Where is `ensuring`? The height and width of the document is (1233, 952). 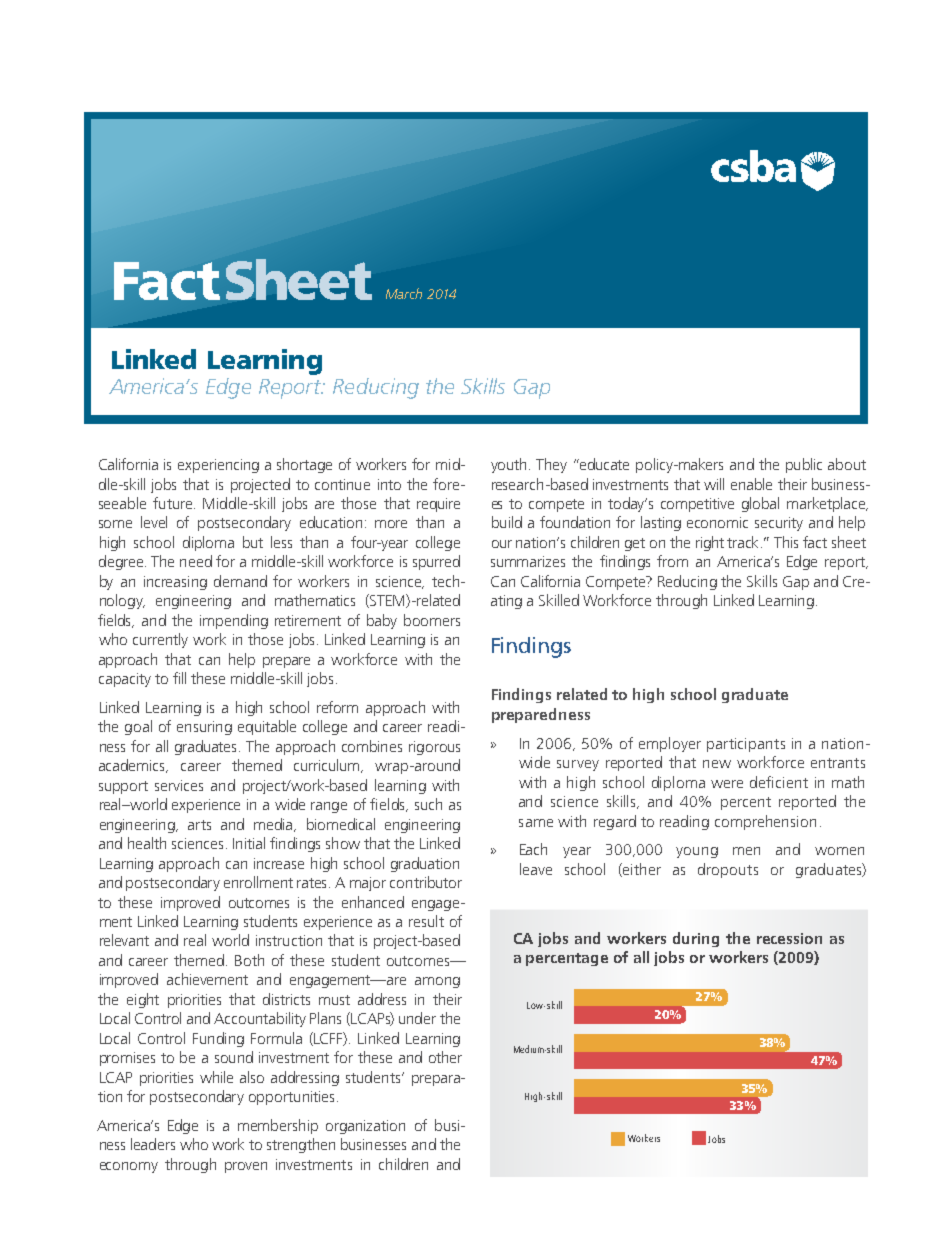 ensuring is located at coordinates (204, 728).
